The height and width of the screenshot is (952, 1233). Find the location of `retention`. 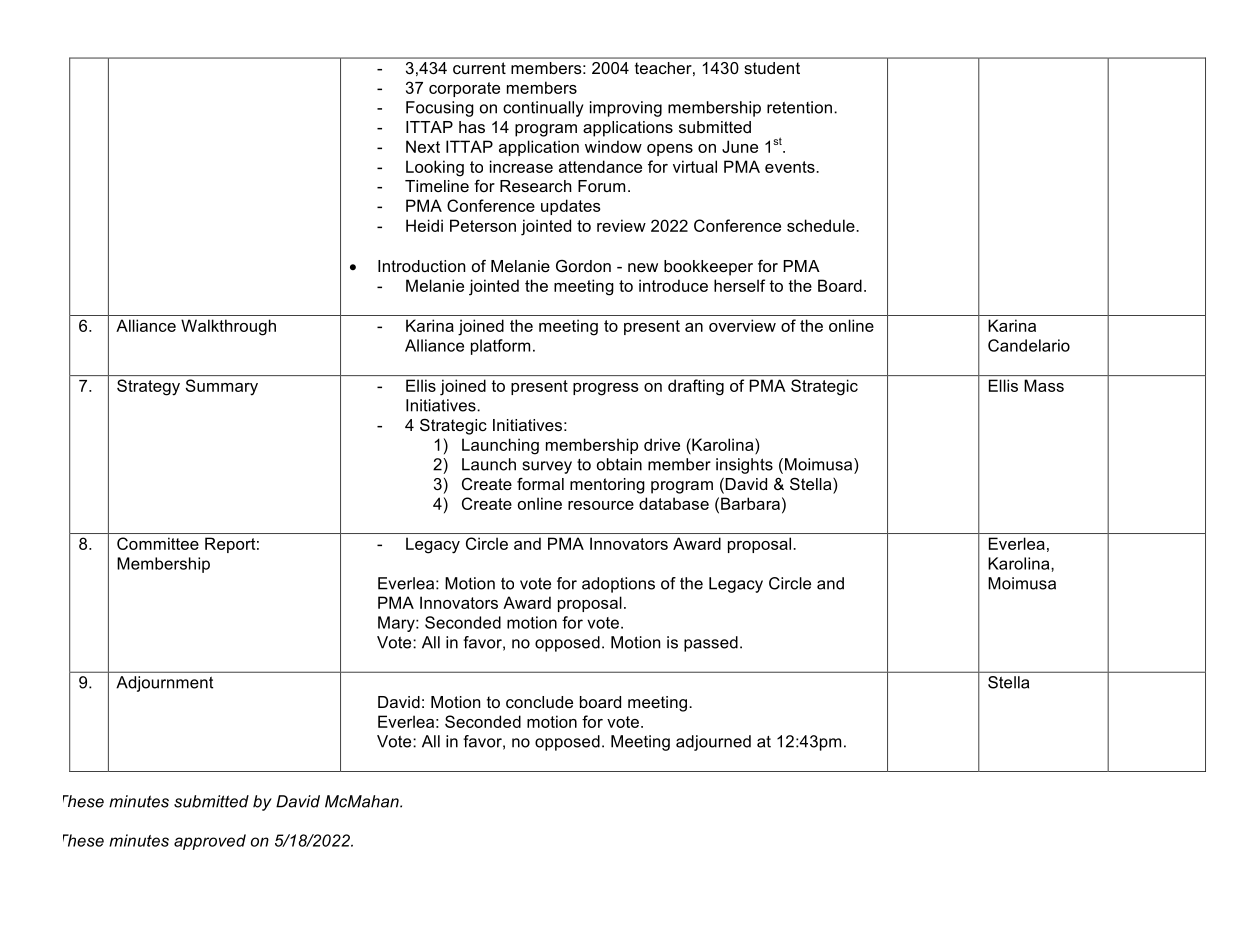

retention is located at coordinates (799, 107).
